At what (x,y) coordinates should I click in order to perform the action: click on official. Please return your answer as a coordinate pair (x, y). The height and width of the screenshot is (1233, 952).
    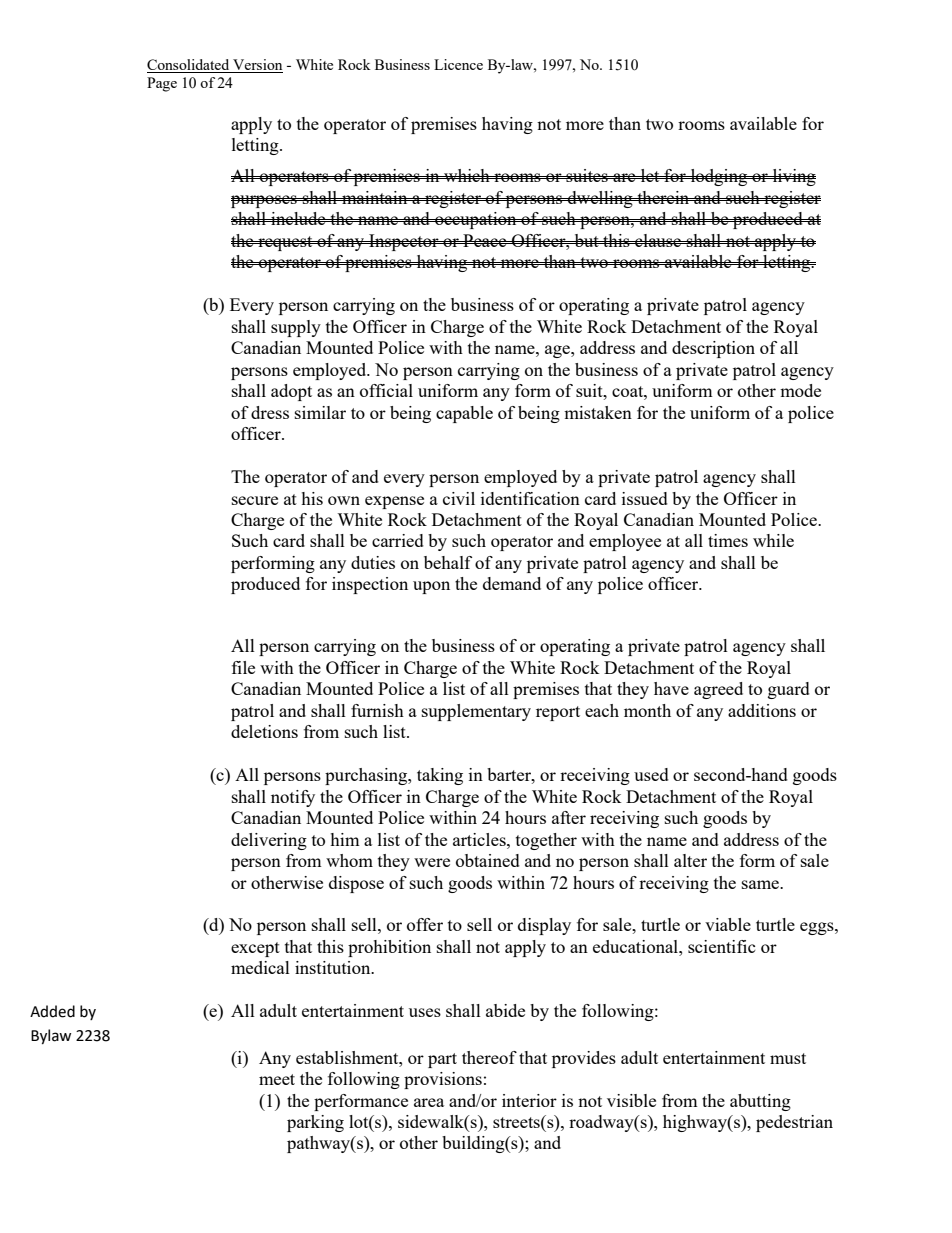
    Looking at the image, I should click on (386, 390).
